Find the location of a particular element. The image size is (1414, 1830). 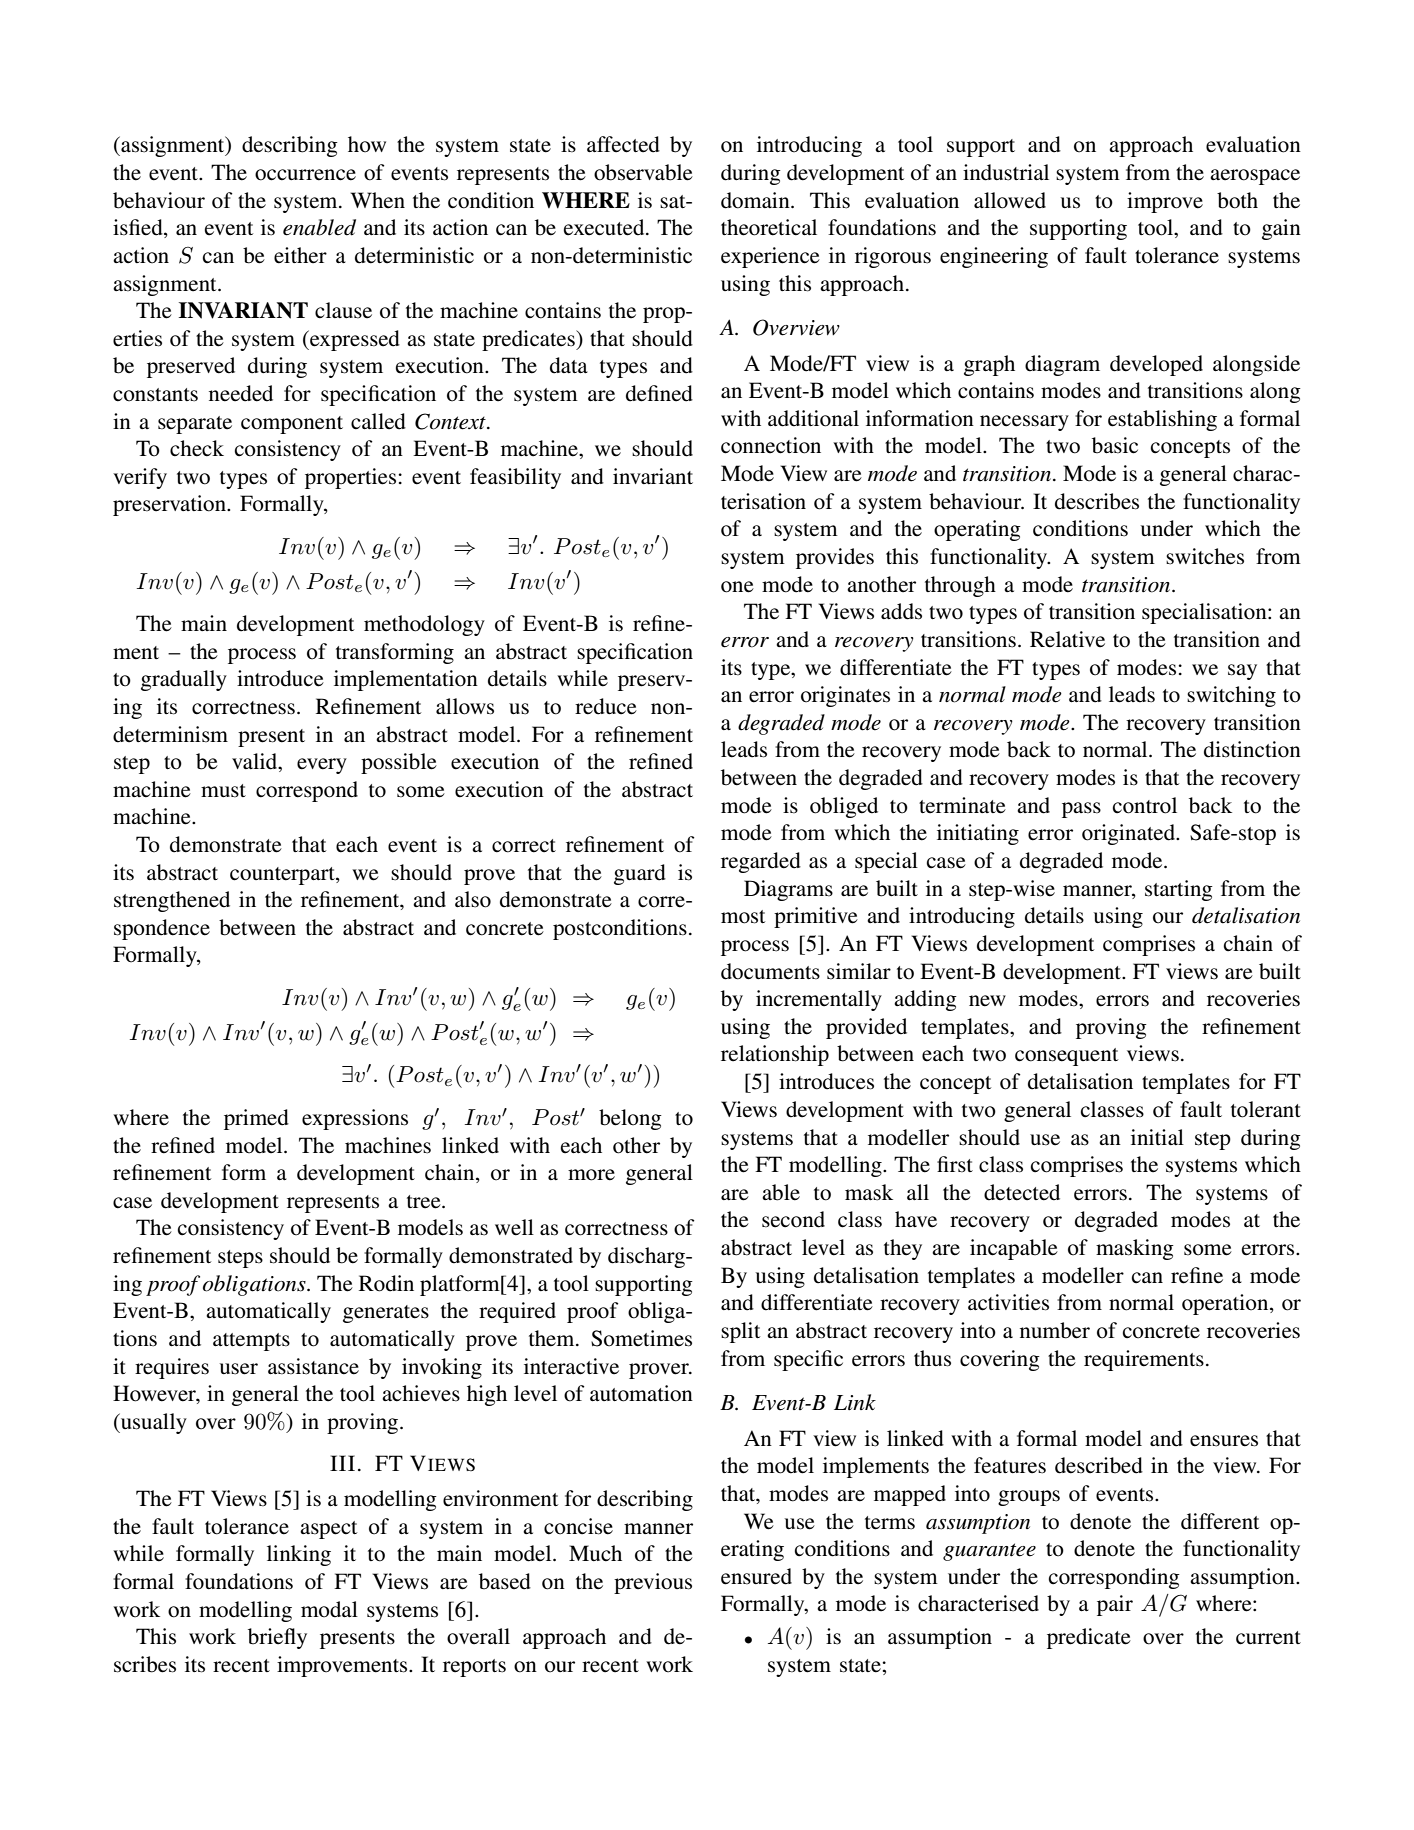

pair is located at coordinates (1115, 1605).
